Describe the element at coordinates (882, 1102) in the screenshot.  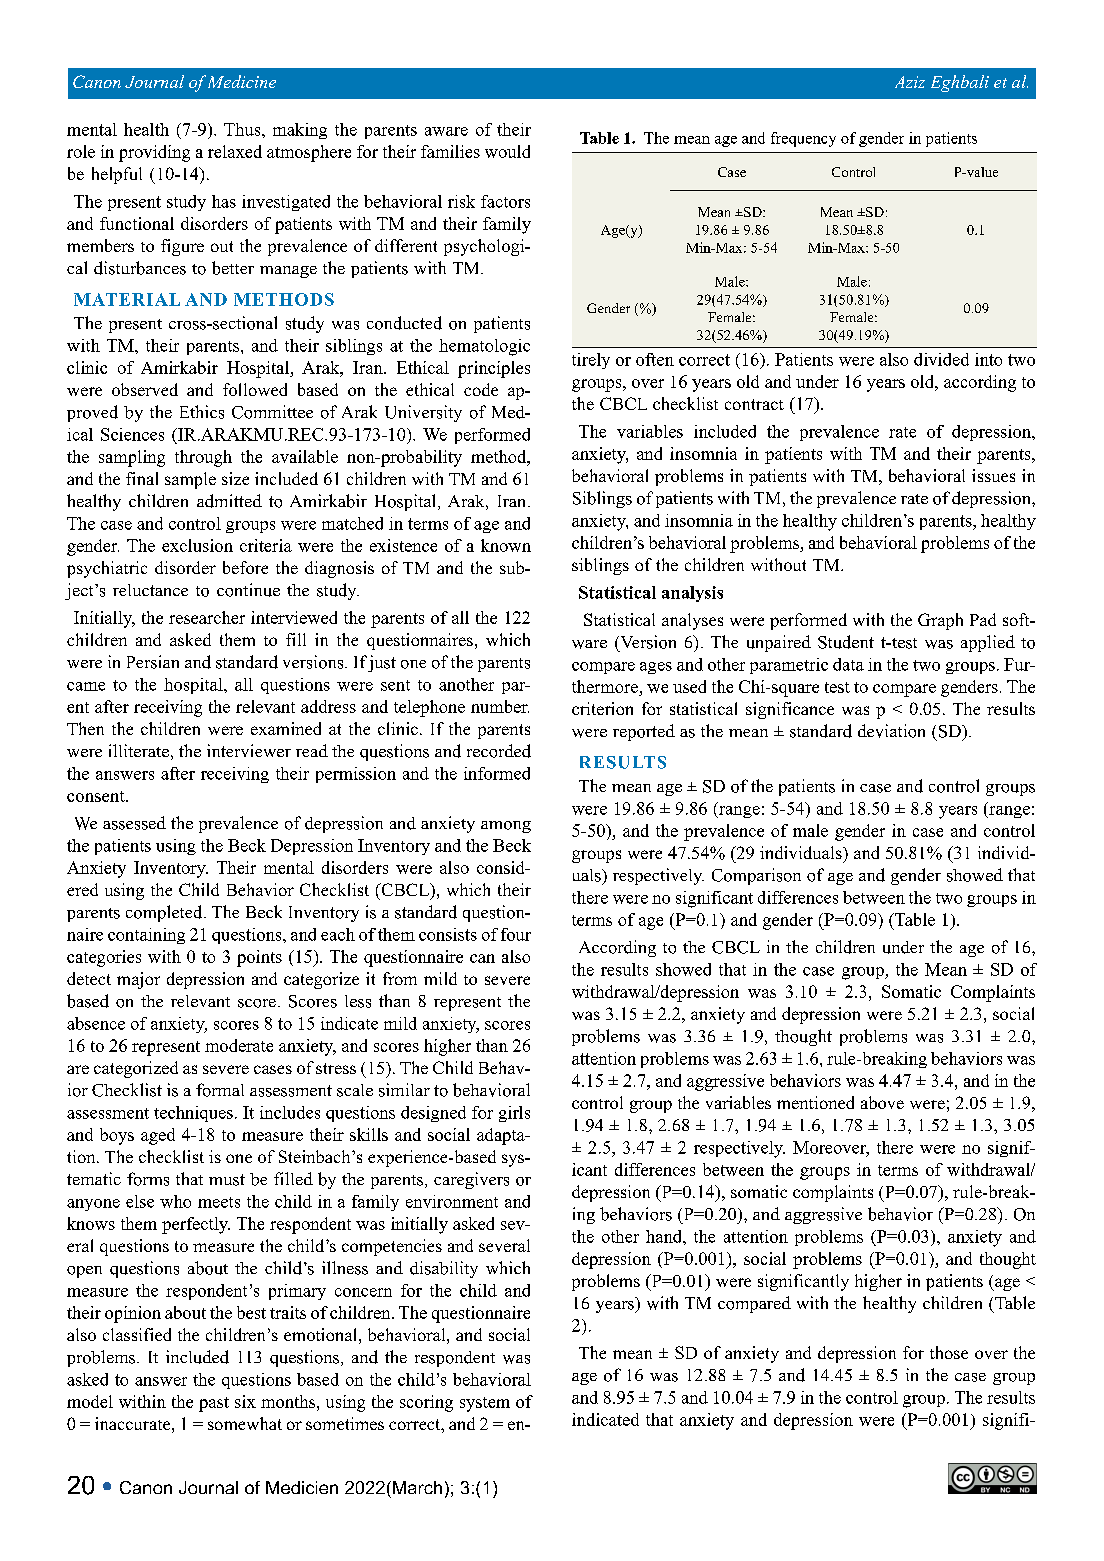
I see `above` at that location.
